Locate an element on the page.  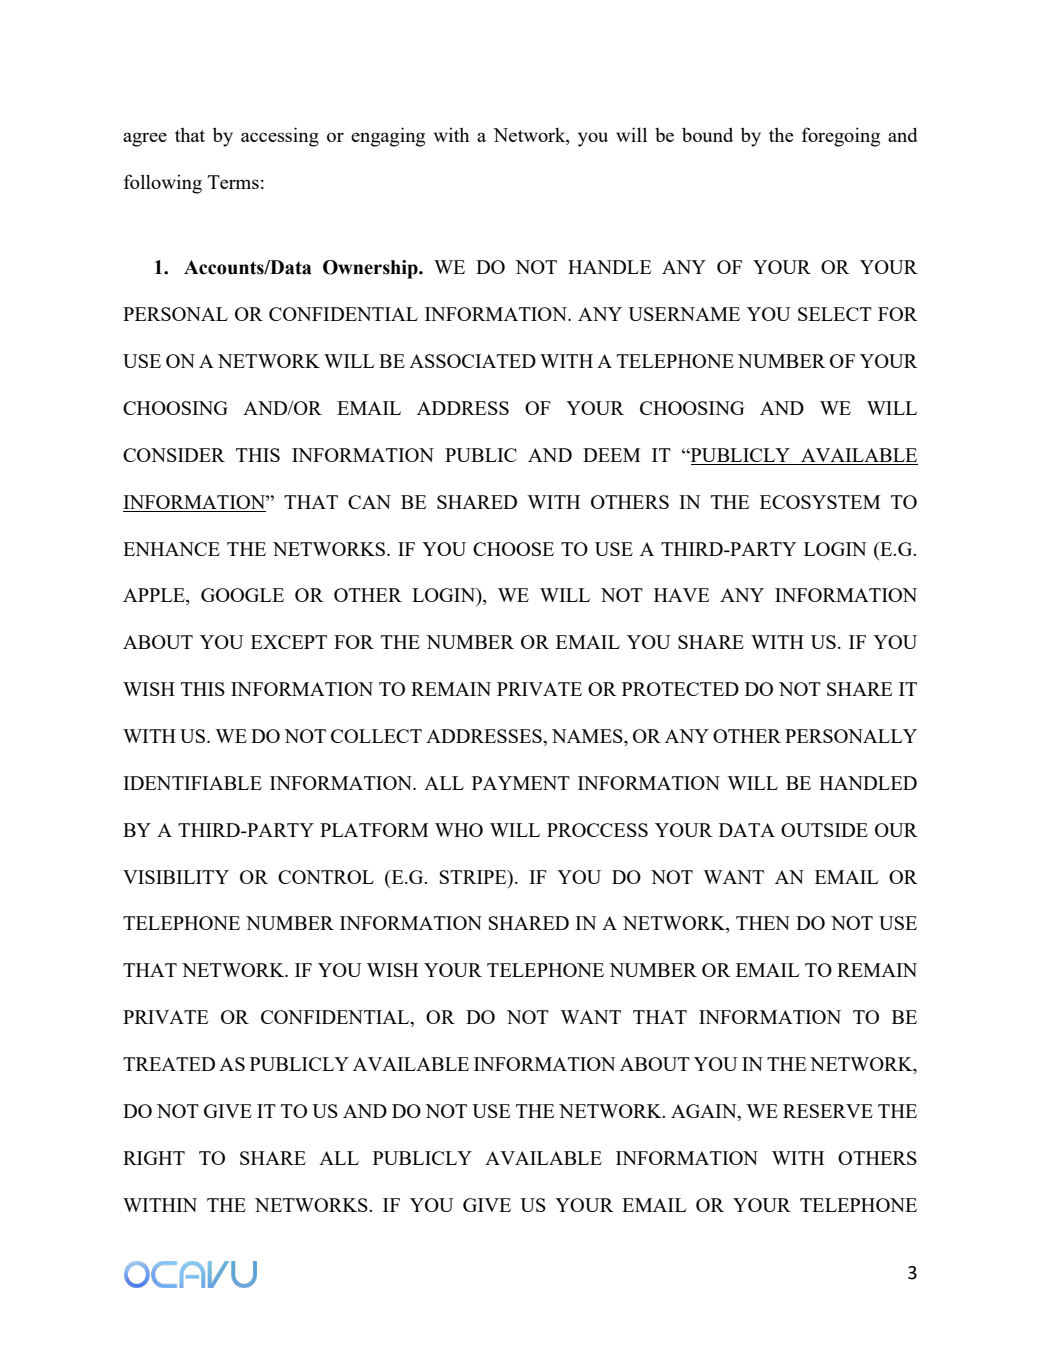
PROTECTED is located at coordinates (680, 689).
